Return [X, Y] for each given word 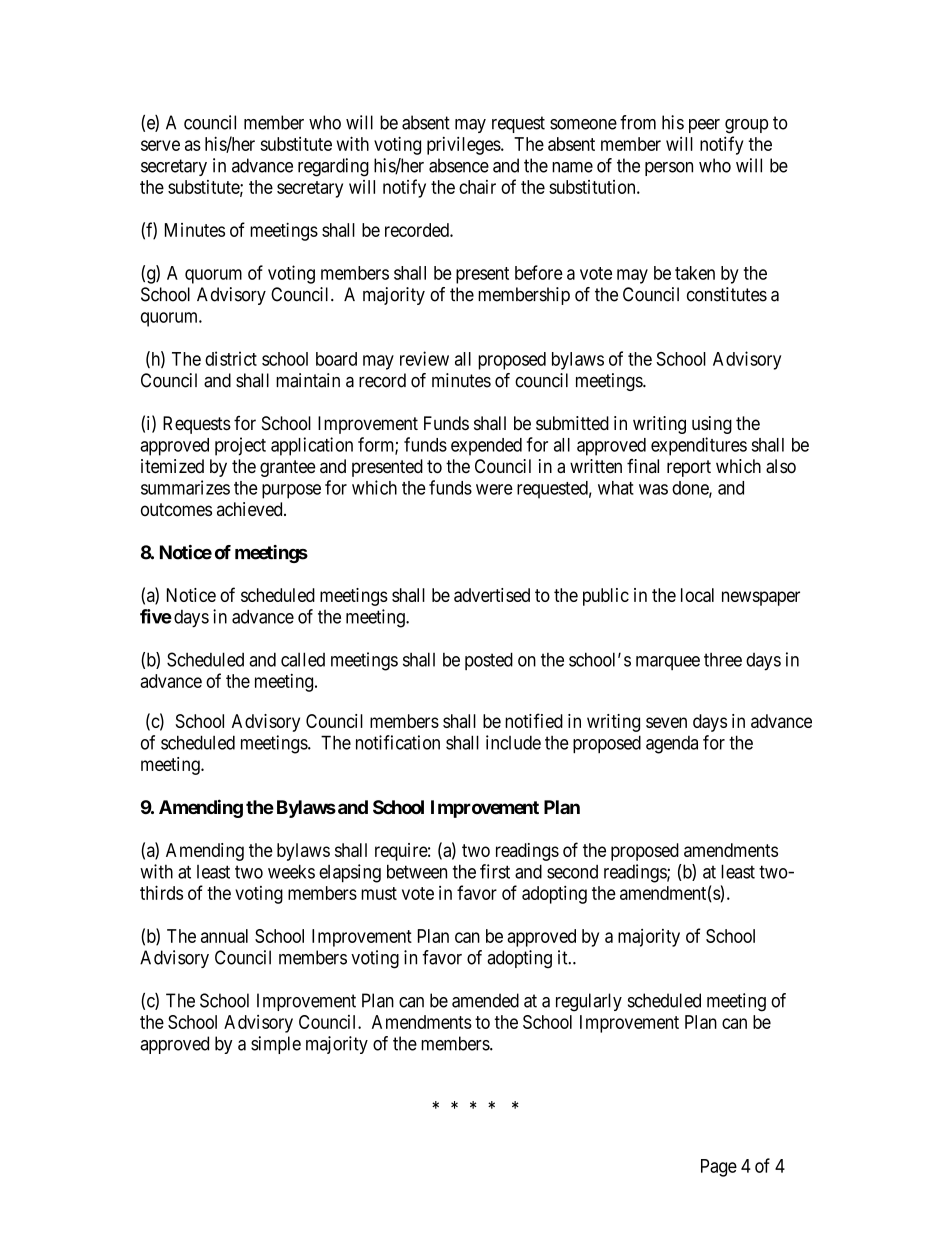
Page [719, 1168]
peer [704, 126]
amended [485, 1000]
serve [160, 145]
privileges [464, 145]
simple [276, 1045]
